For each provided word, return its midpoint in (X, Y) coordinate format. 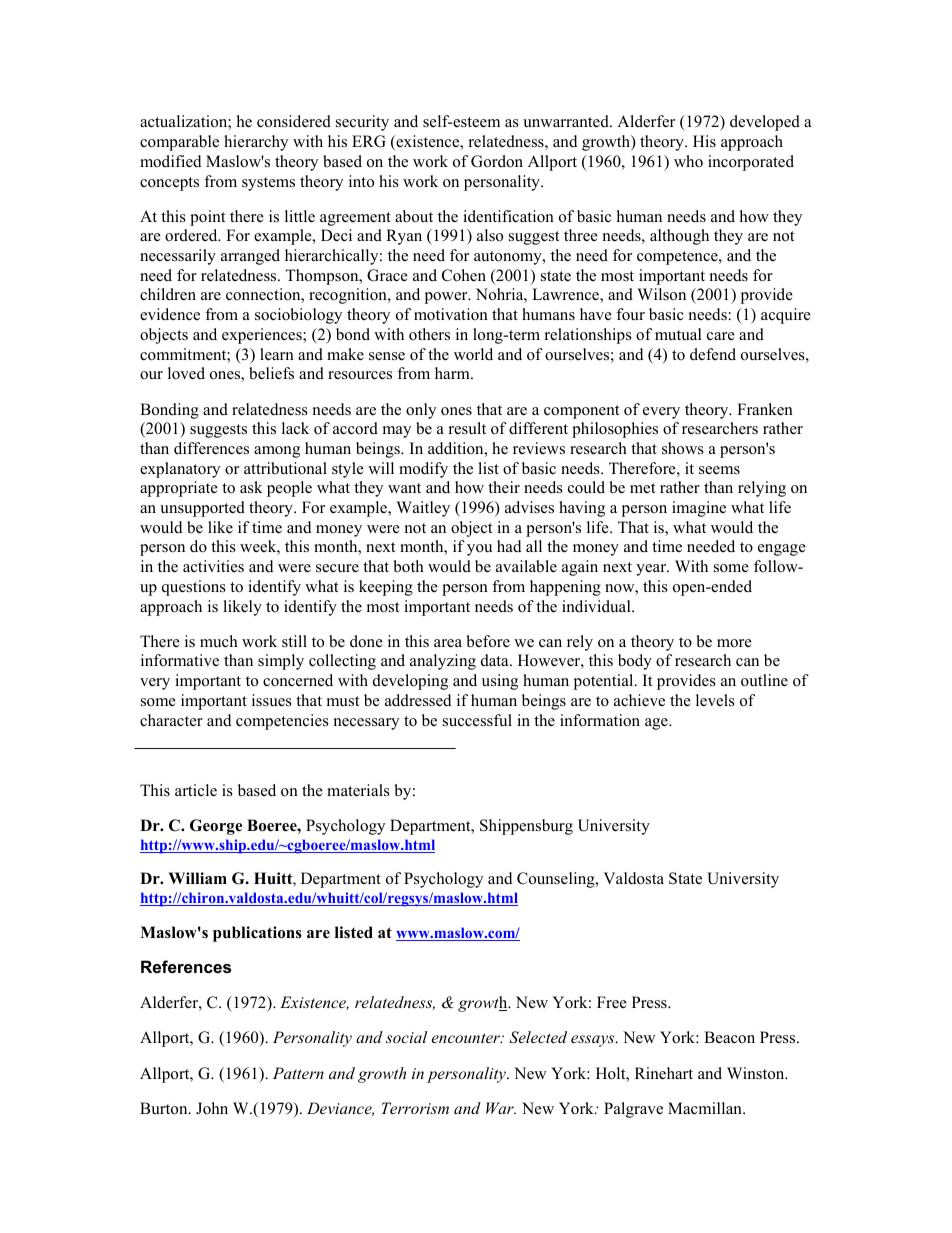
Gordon (497, 161)
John (212, 1108)
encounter (467, 1038)
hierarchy (256, 143)
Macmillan (706, 1108)
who (688, 161)
